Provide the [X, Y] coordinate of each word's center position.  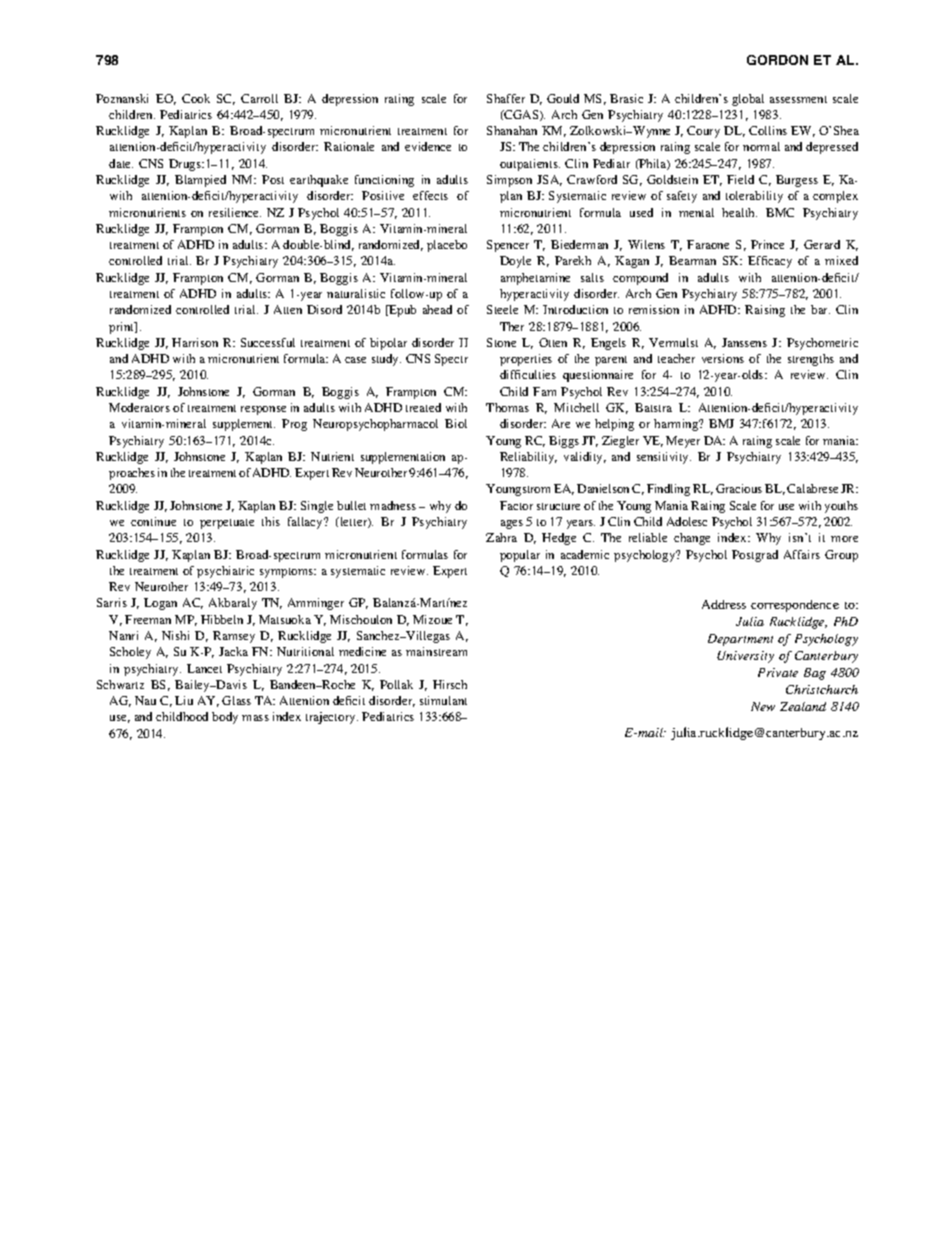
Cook [196, 98]
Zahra [501, 537]
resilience [235, 212]
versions [723, 358]
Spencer [508, 246]
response [263, 410]
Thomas [507, 407]
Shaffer [506, 98]
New [763, 706]
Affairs [802, 554]
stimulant [443, 700]
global [748, 100]
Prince [767, 244]
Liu [184, 700]
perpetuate [227, 524]
